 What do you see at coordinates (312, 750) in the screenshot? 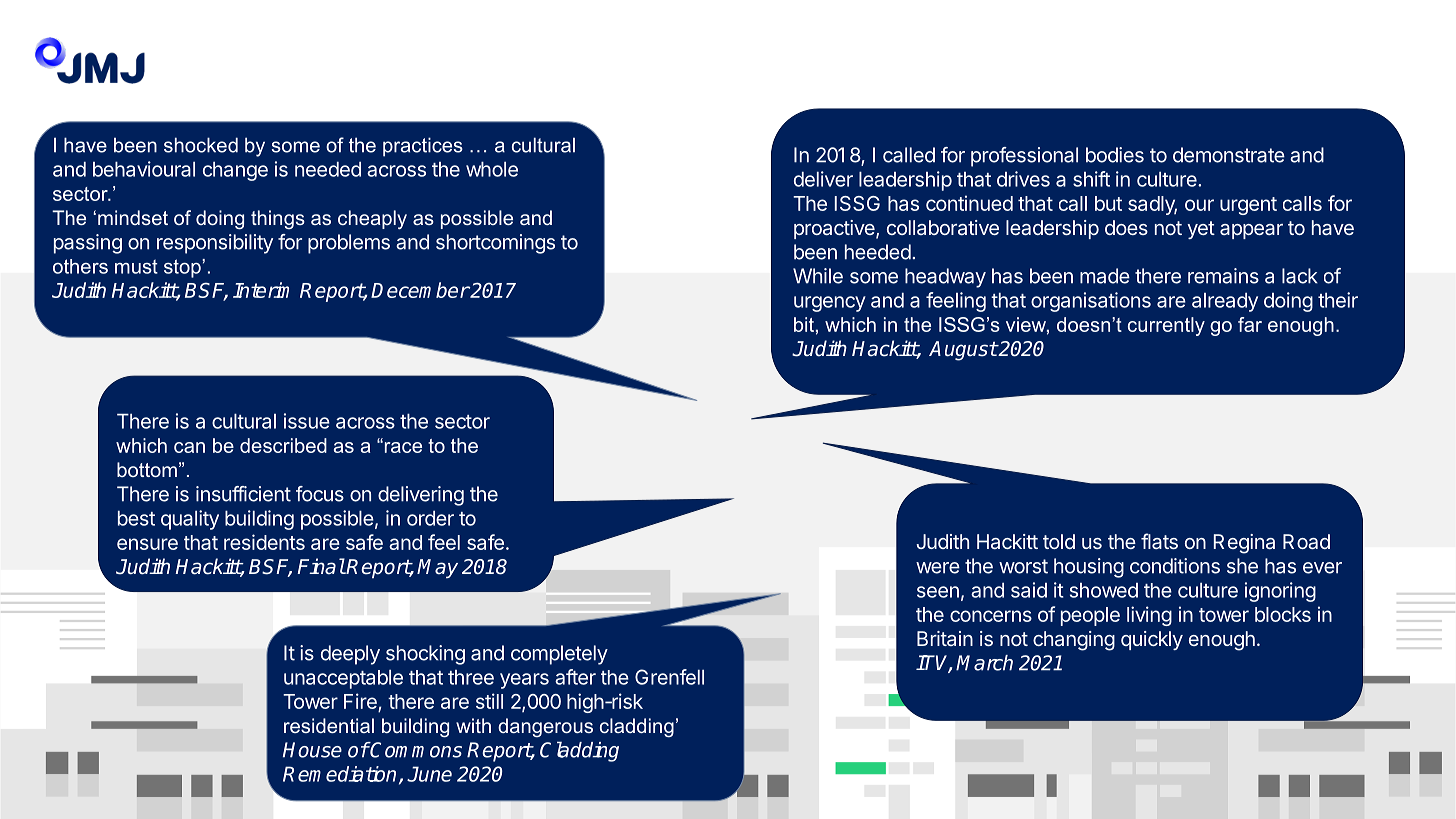
I see `House` at bounding box center [312, 750].
